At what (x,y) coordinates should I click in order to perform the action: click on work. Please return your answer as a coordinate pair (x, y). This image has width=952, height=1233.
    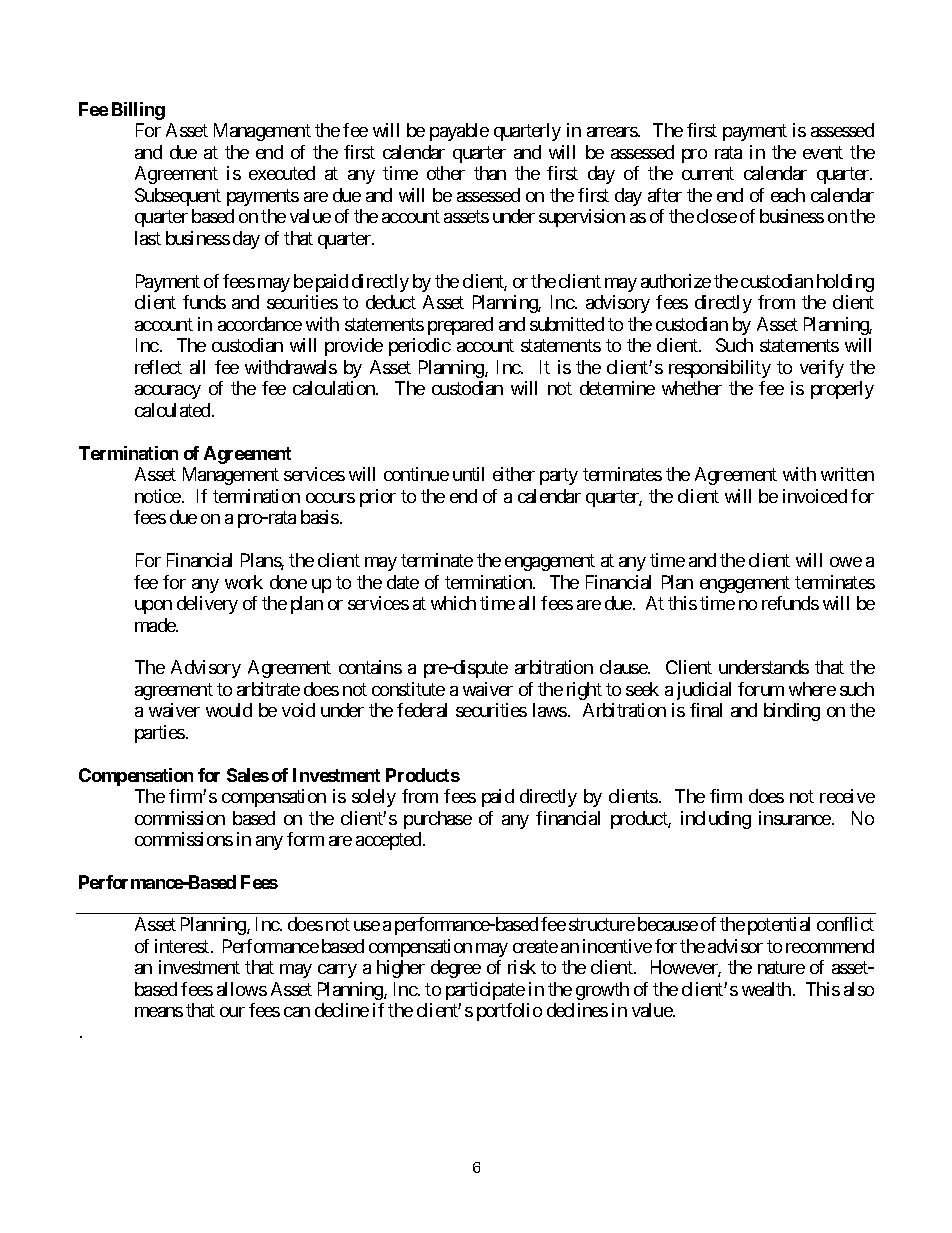
    Looking at the image, I should click on (244, 582).
